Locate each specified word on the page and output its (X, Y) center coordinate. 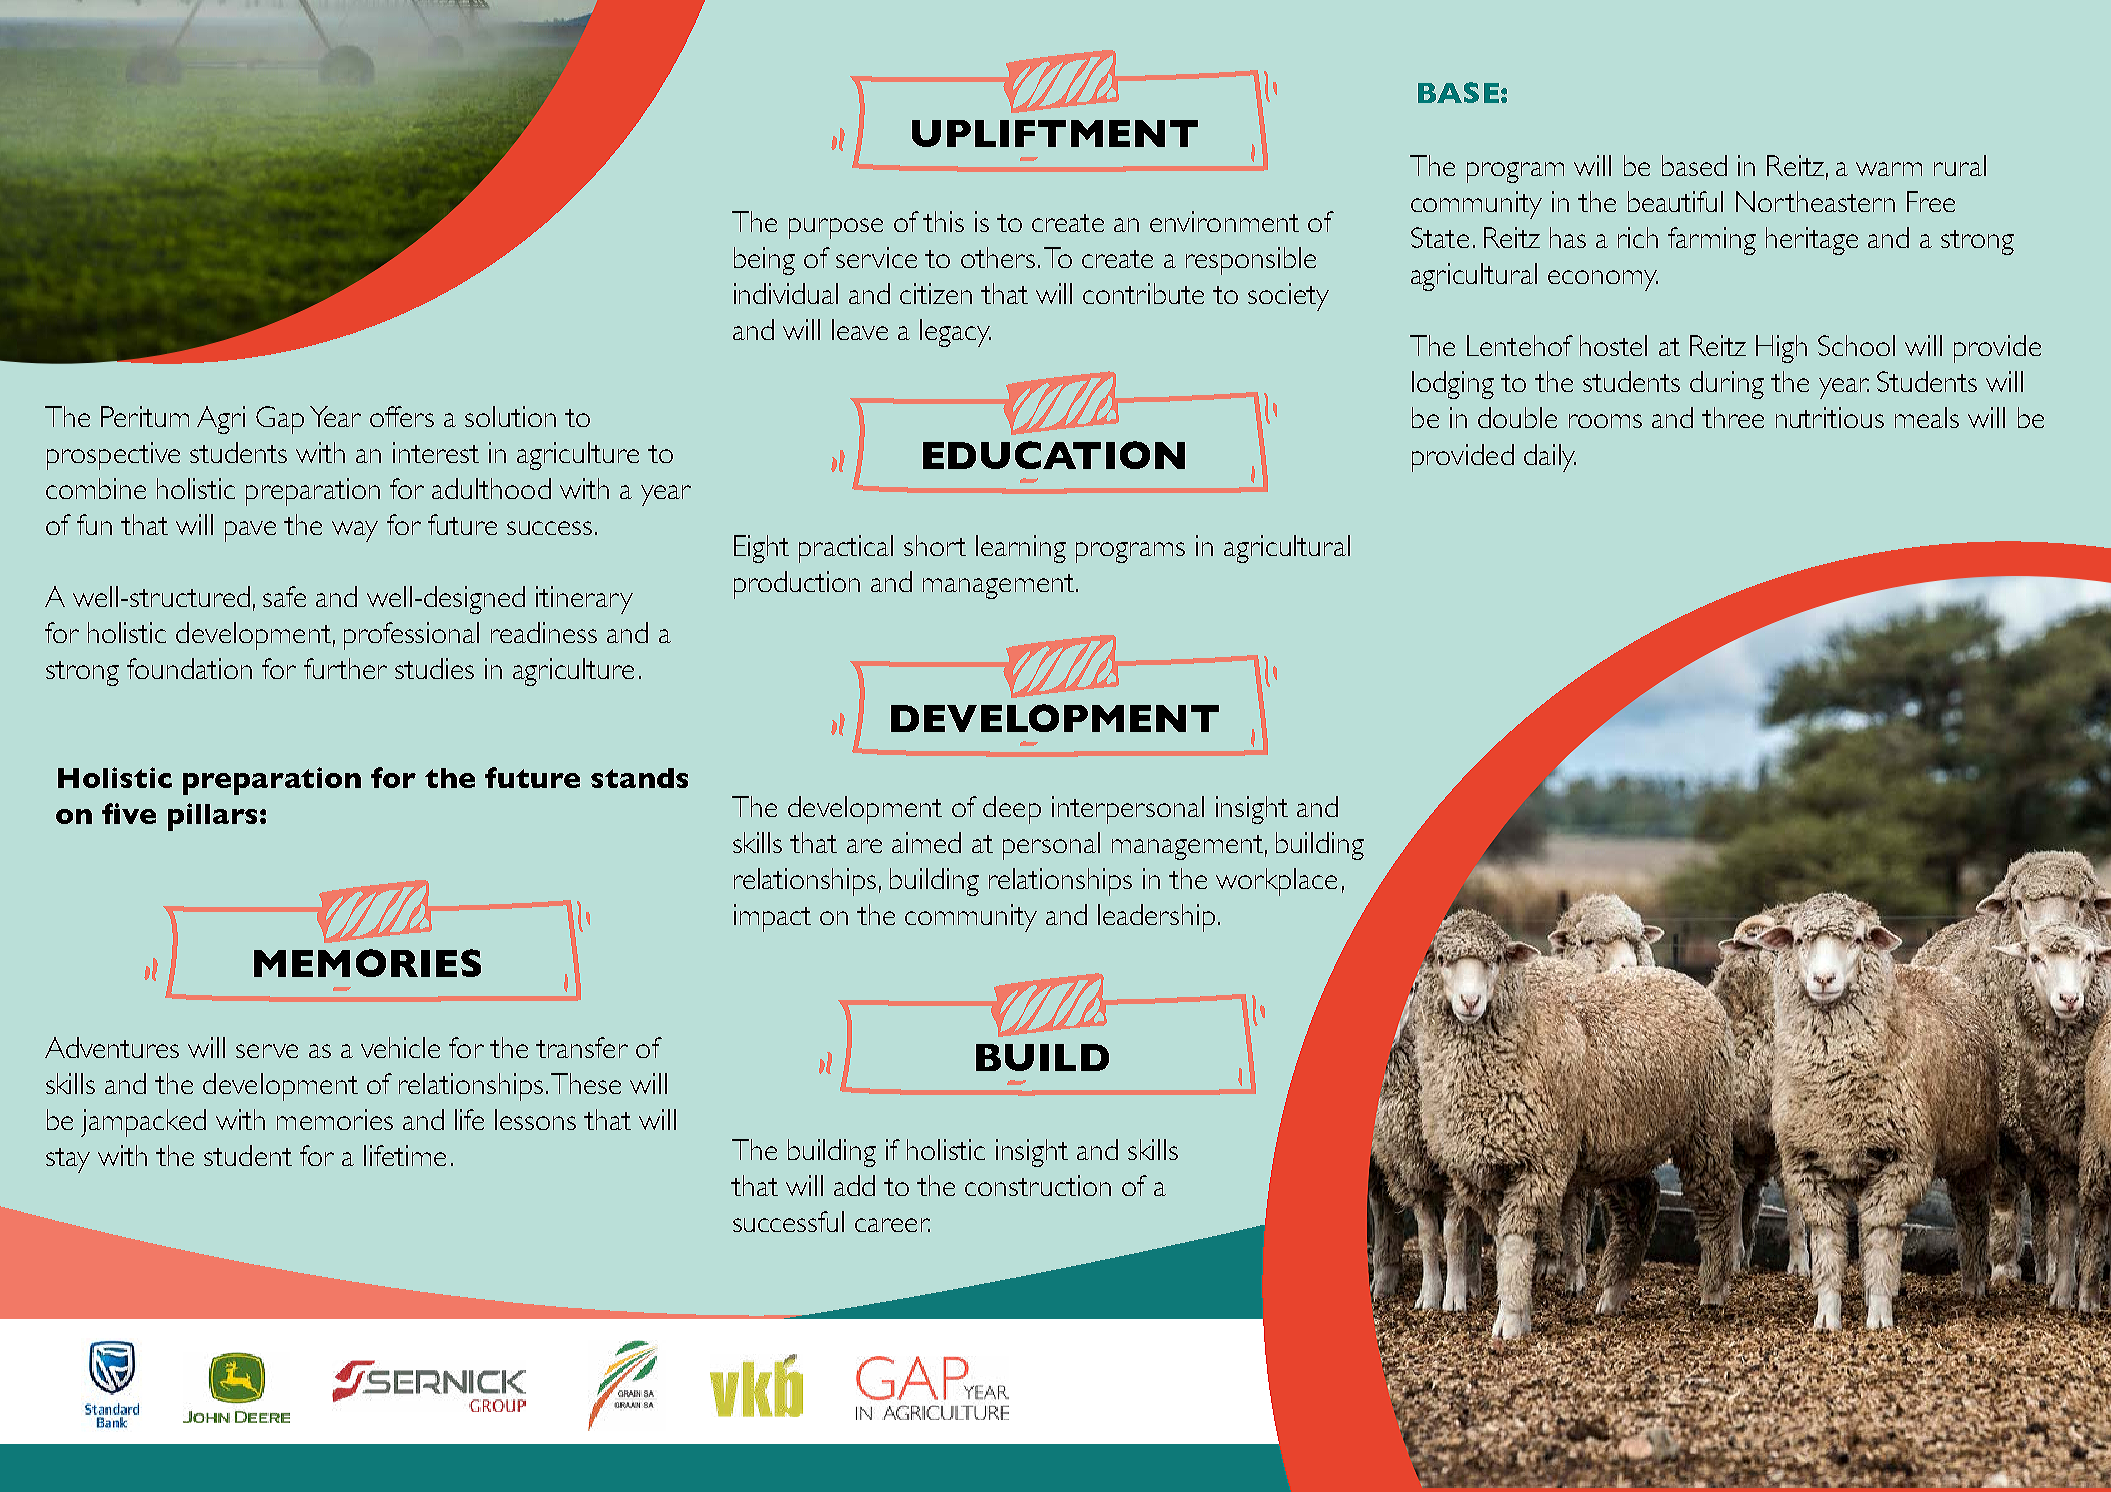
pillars (212, 817)
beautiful (1675, 201)
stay (68, 1160)
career (892, 1225)
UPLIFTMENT (1055, 133)
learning (1021, 549)
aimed (926, 842)
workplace (1276, 882)
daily (1550, 458)
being (764, 261)
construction (1038, 1185)
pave (250, 531)
